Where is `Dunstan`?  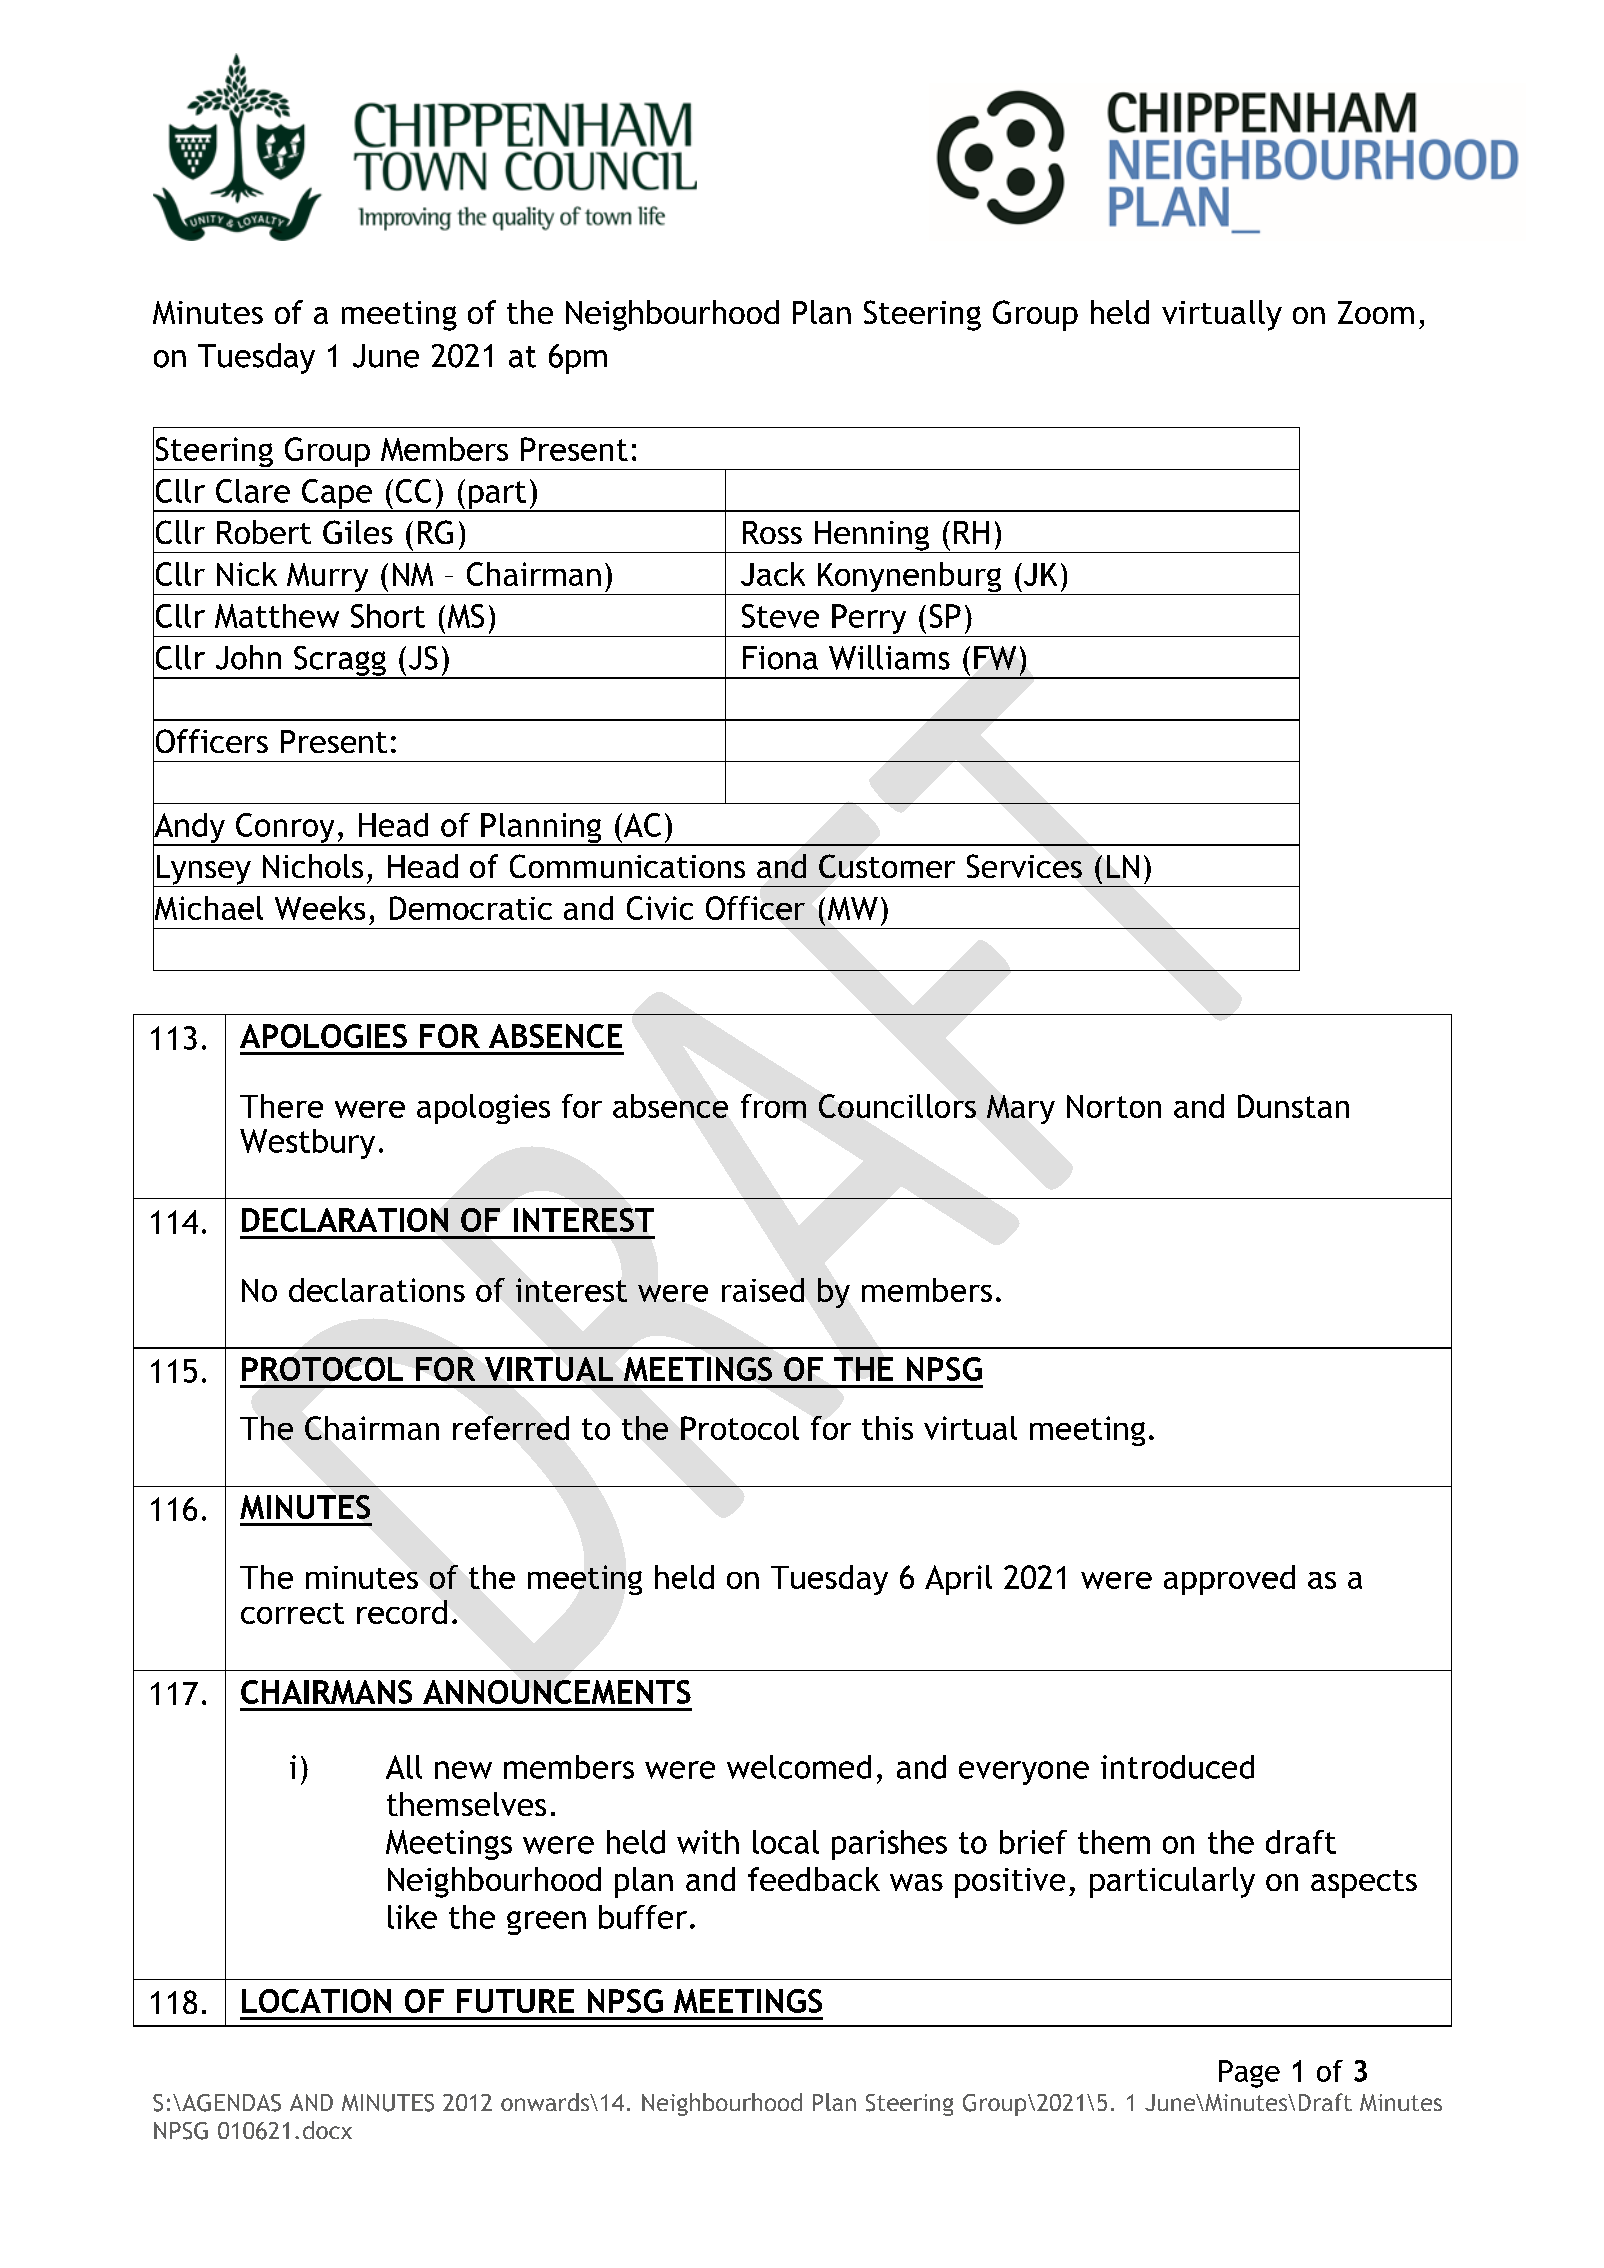 Dunstan is located at coordinates (1293, 1106).
